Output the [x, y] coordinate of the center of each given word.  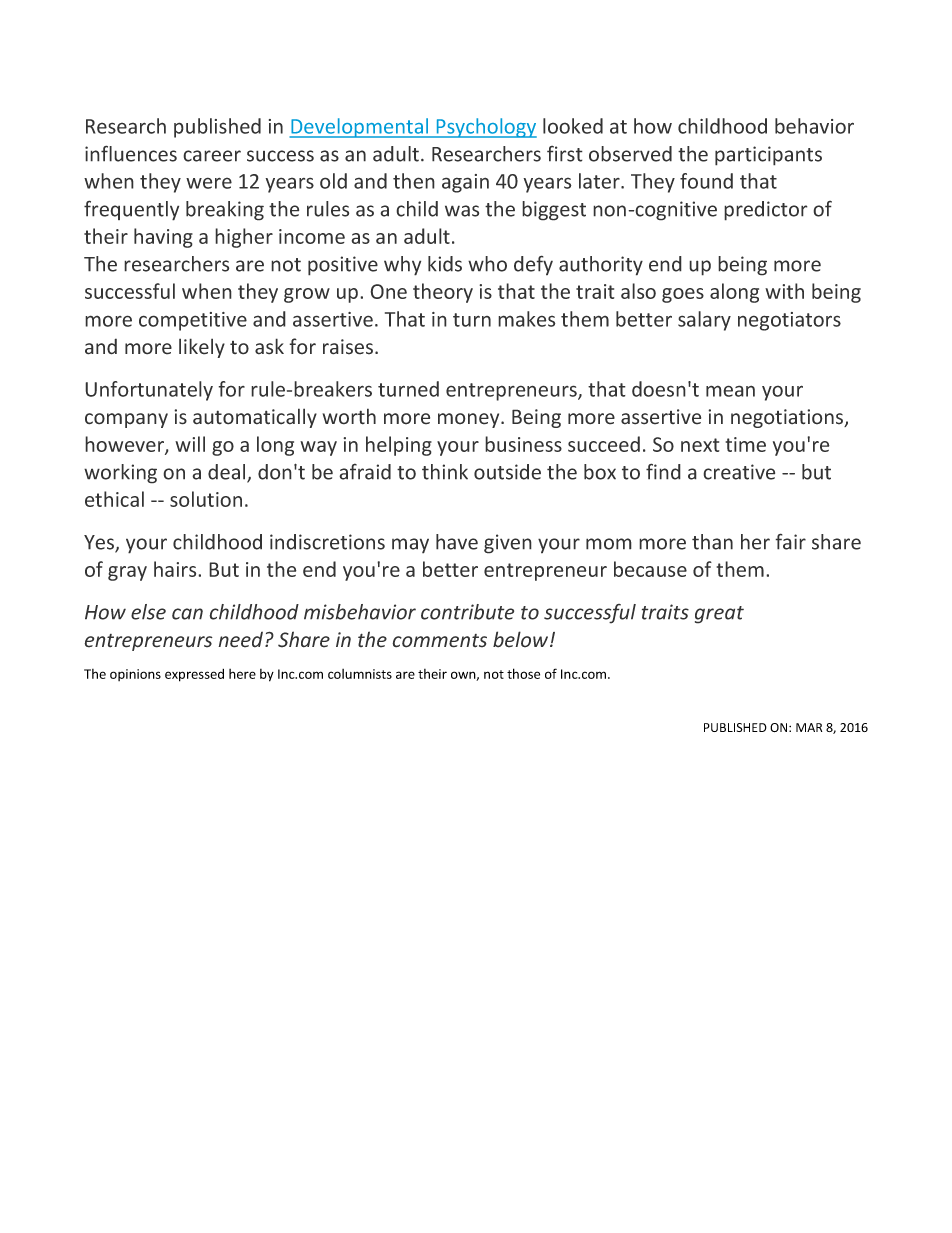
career [212, 156]
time [745, 444]
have [457, 542]
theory [443, 293]
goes [683, 295]
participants [768, 156]
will [190, 444]
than [712, 542]
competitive [193, 321]
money [470, 420]
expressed [194, 675]
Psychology [485, 128]
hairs [176, 569]
